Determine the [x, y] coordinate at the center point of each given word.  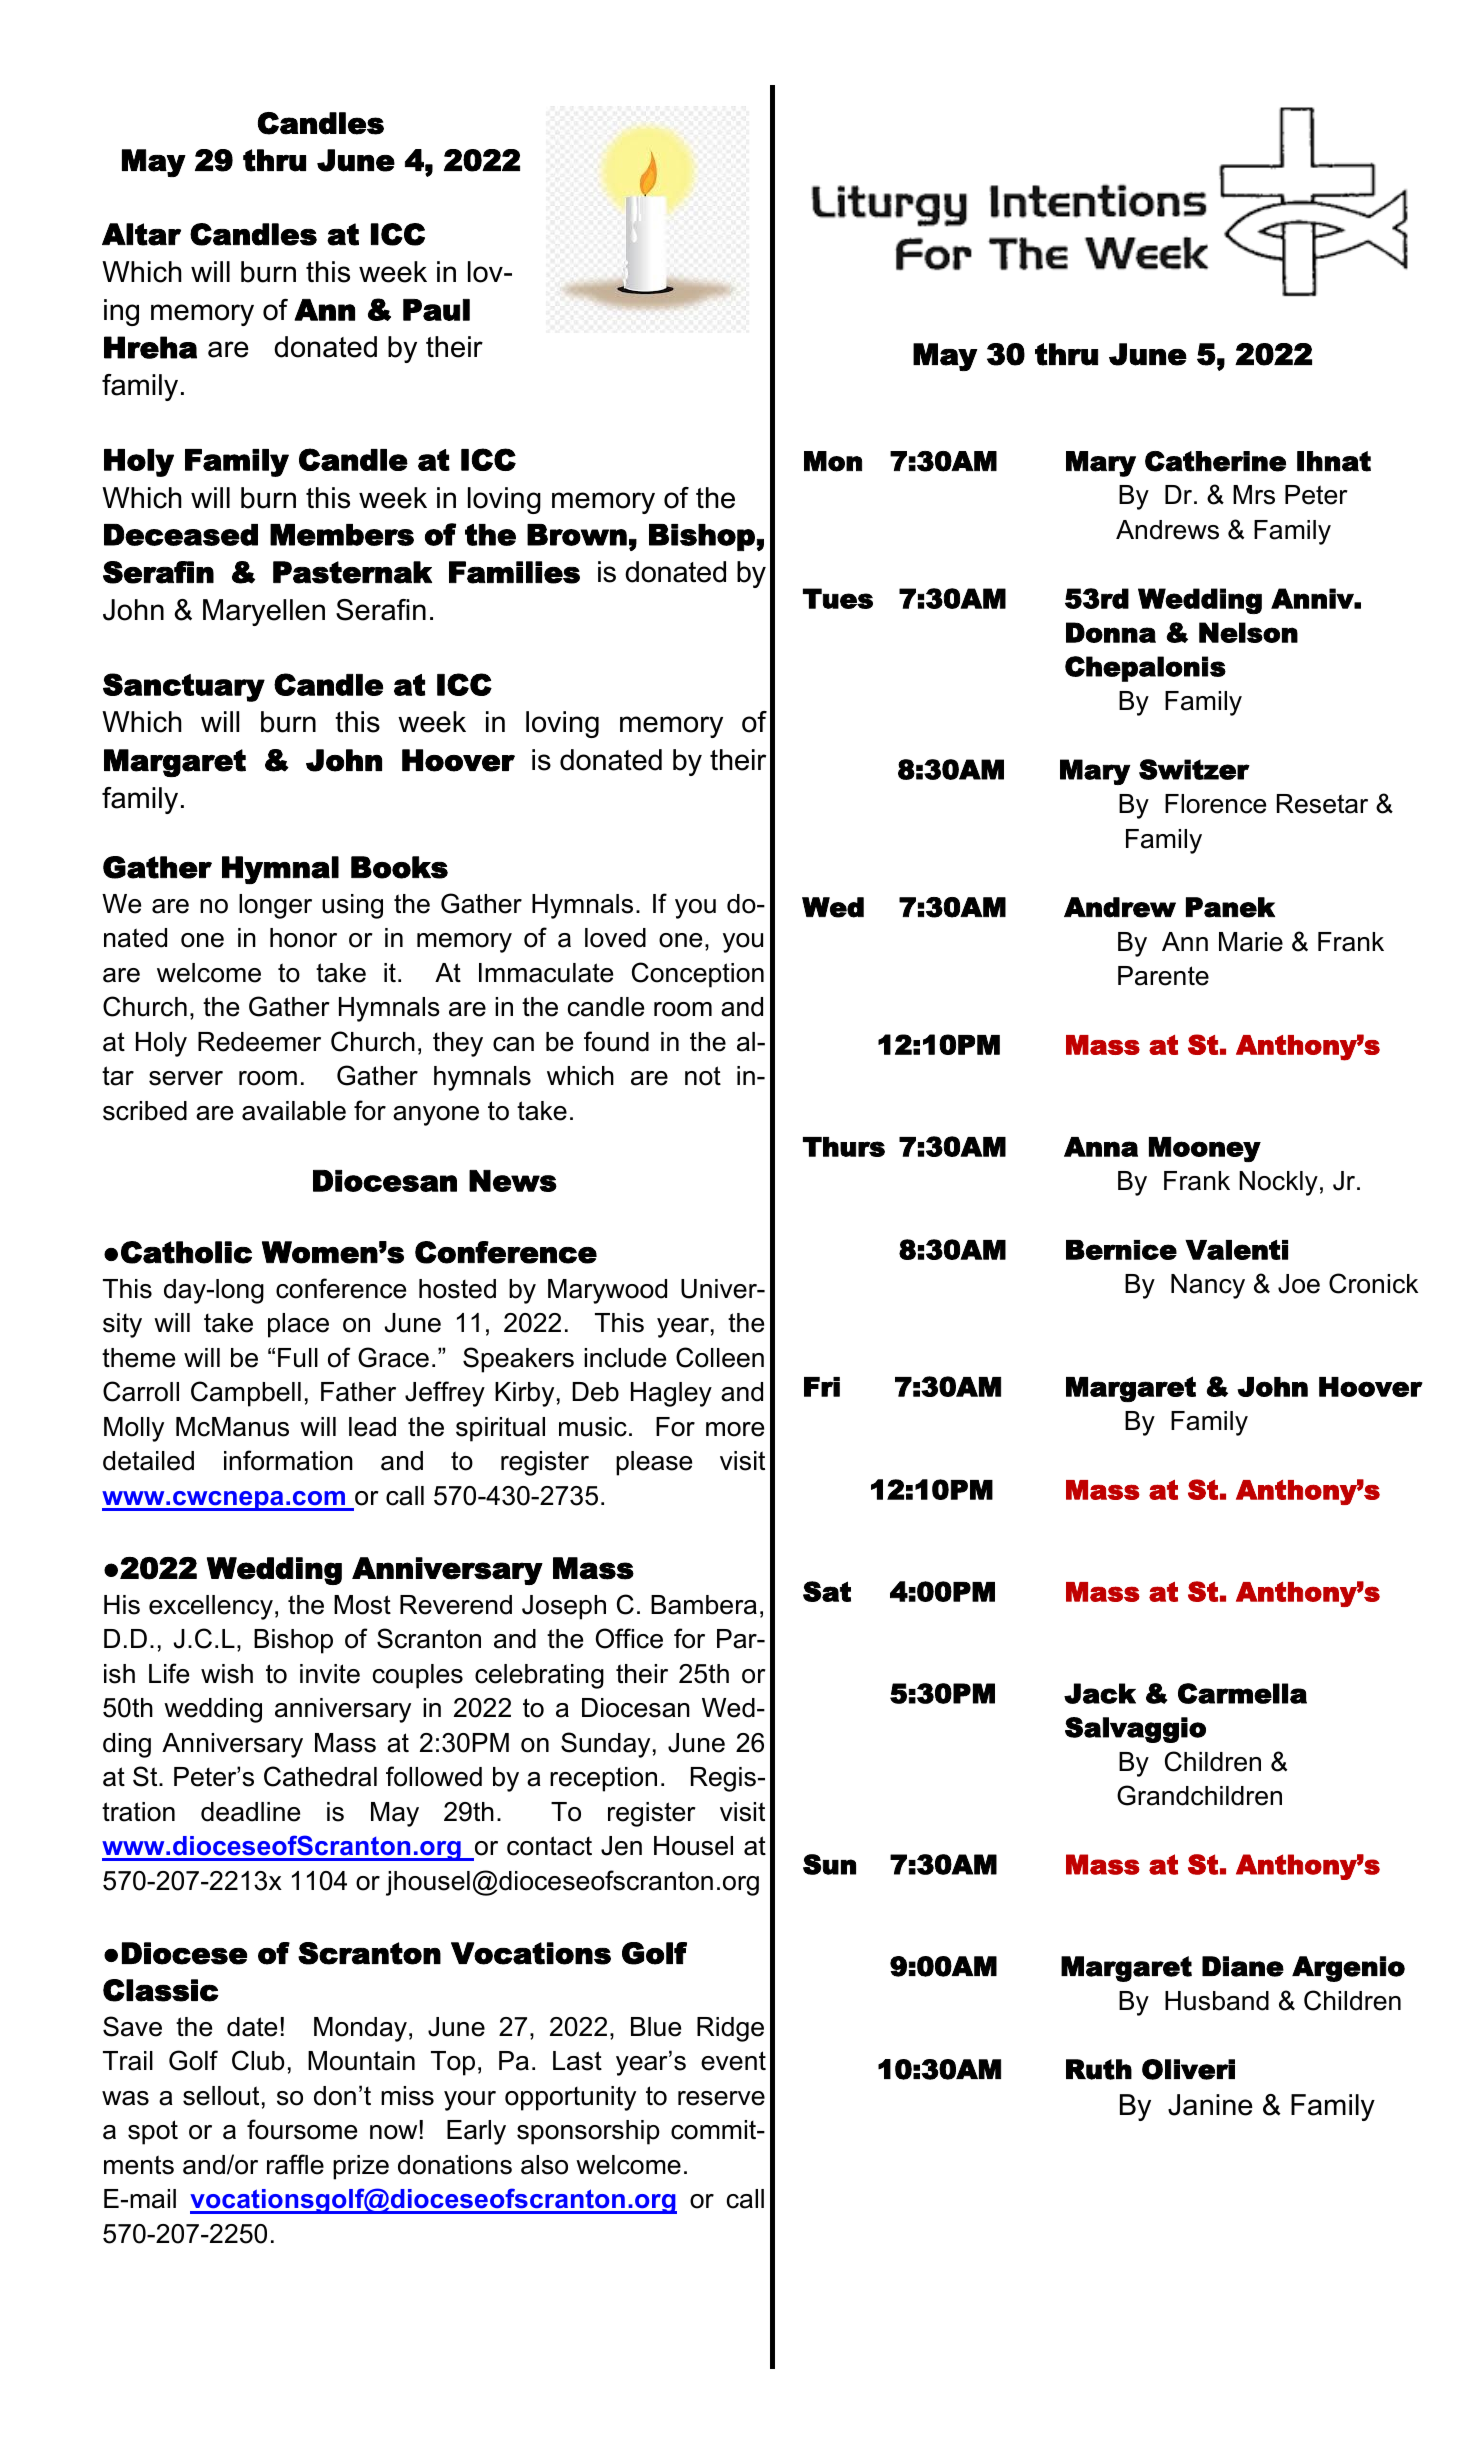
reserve [721, 2098]
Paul [436, 310]
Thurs [844, 1147]
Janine [1210, 2105]
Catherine [1215, 461]
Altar [141, 234]
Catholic [186, 1252]
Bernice [1121, 1250]
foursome [302, 2129]
